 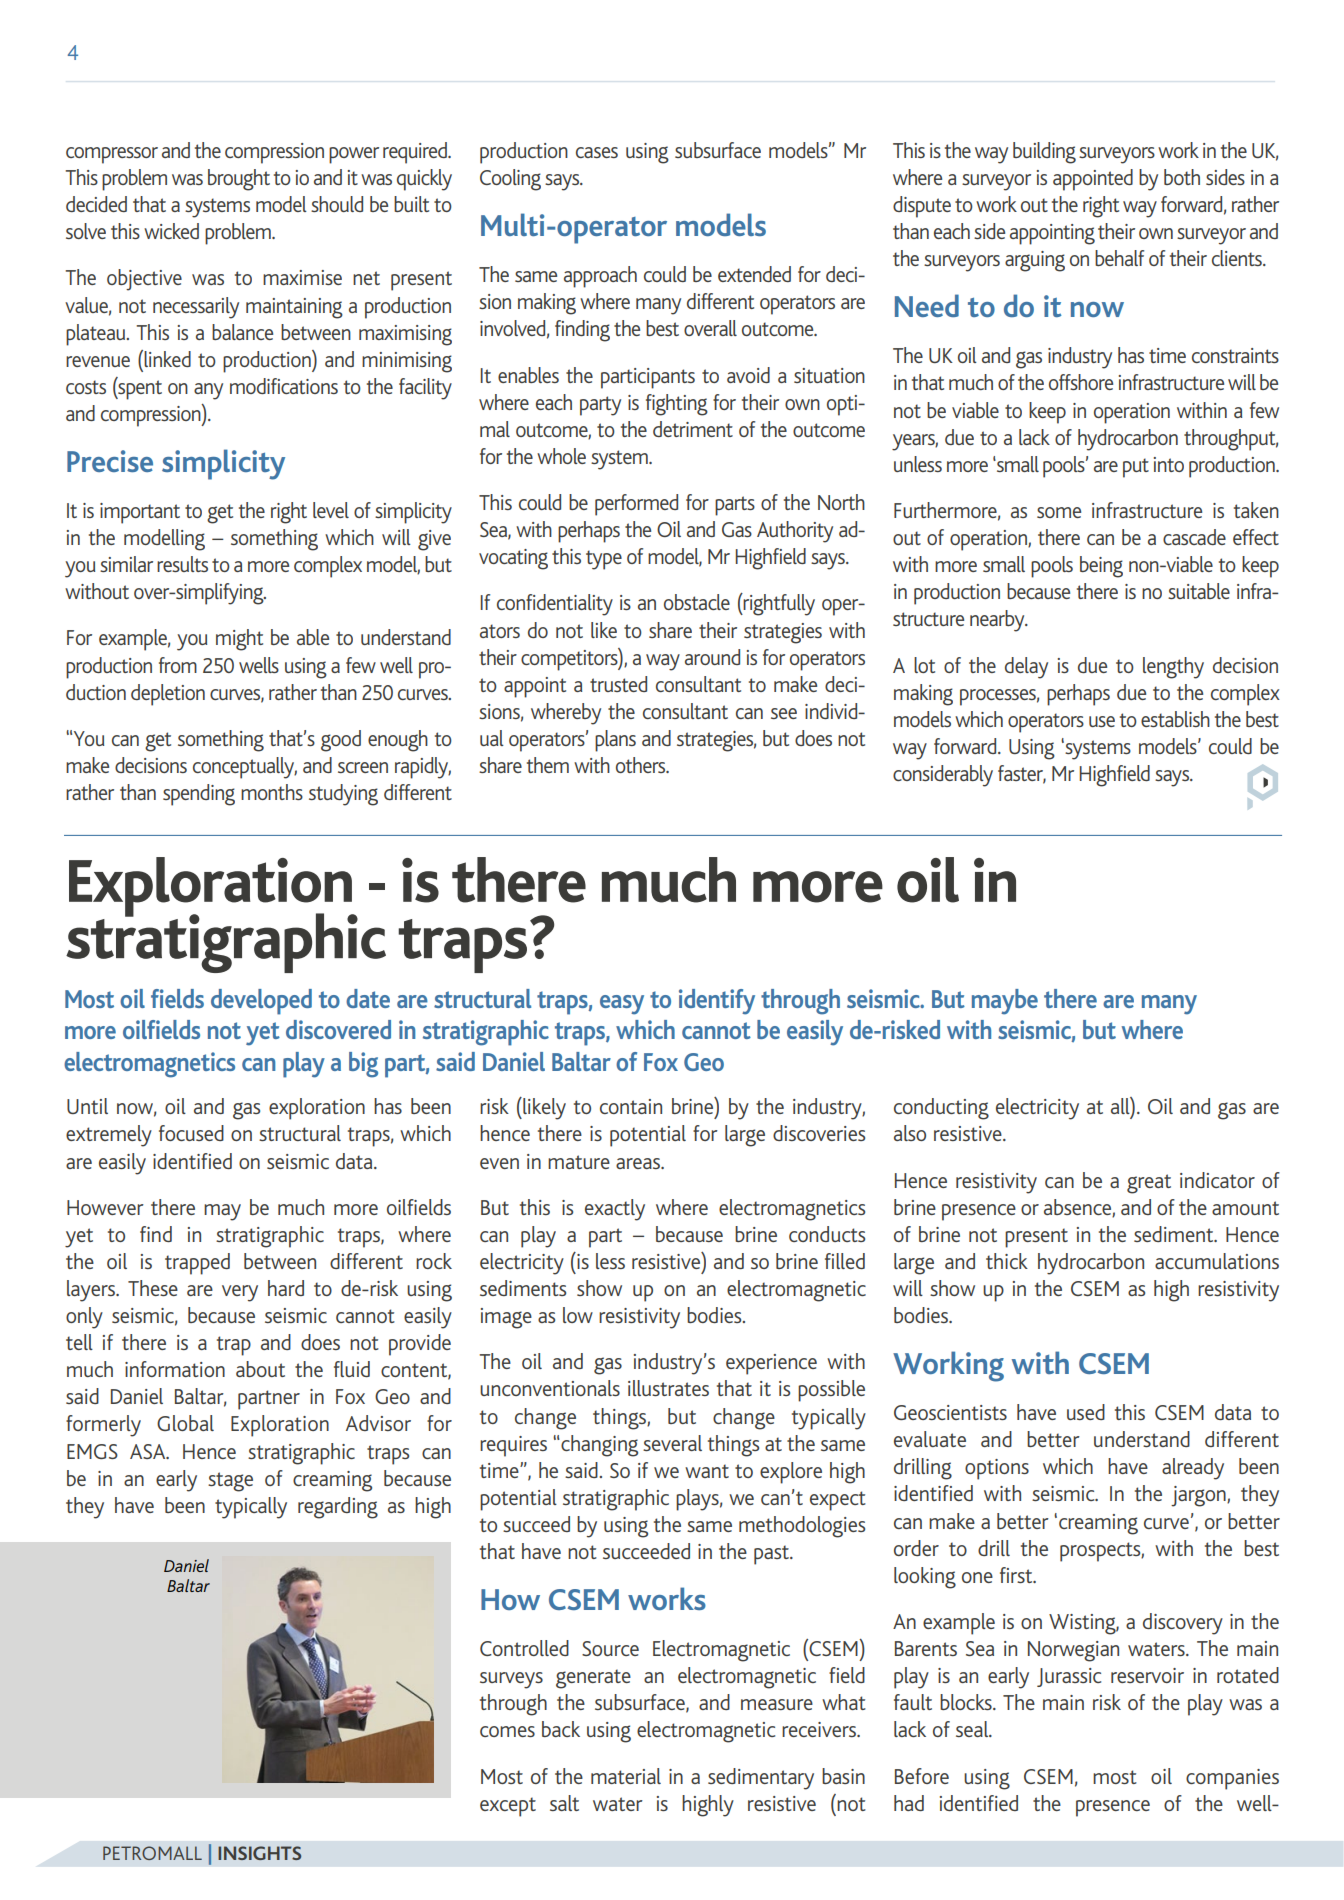 I want to click on brought, so click(x=239, y=180).
